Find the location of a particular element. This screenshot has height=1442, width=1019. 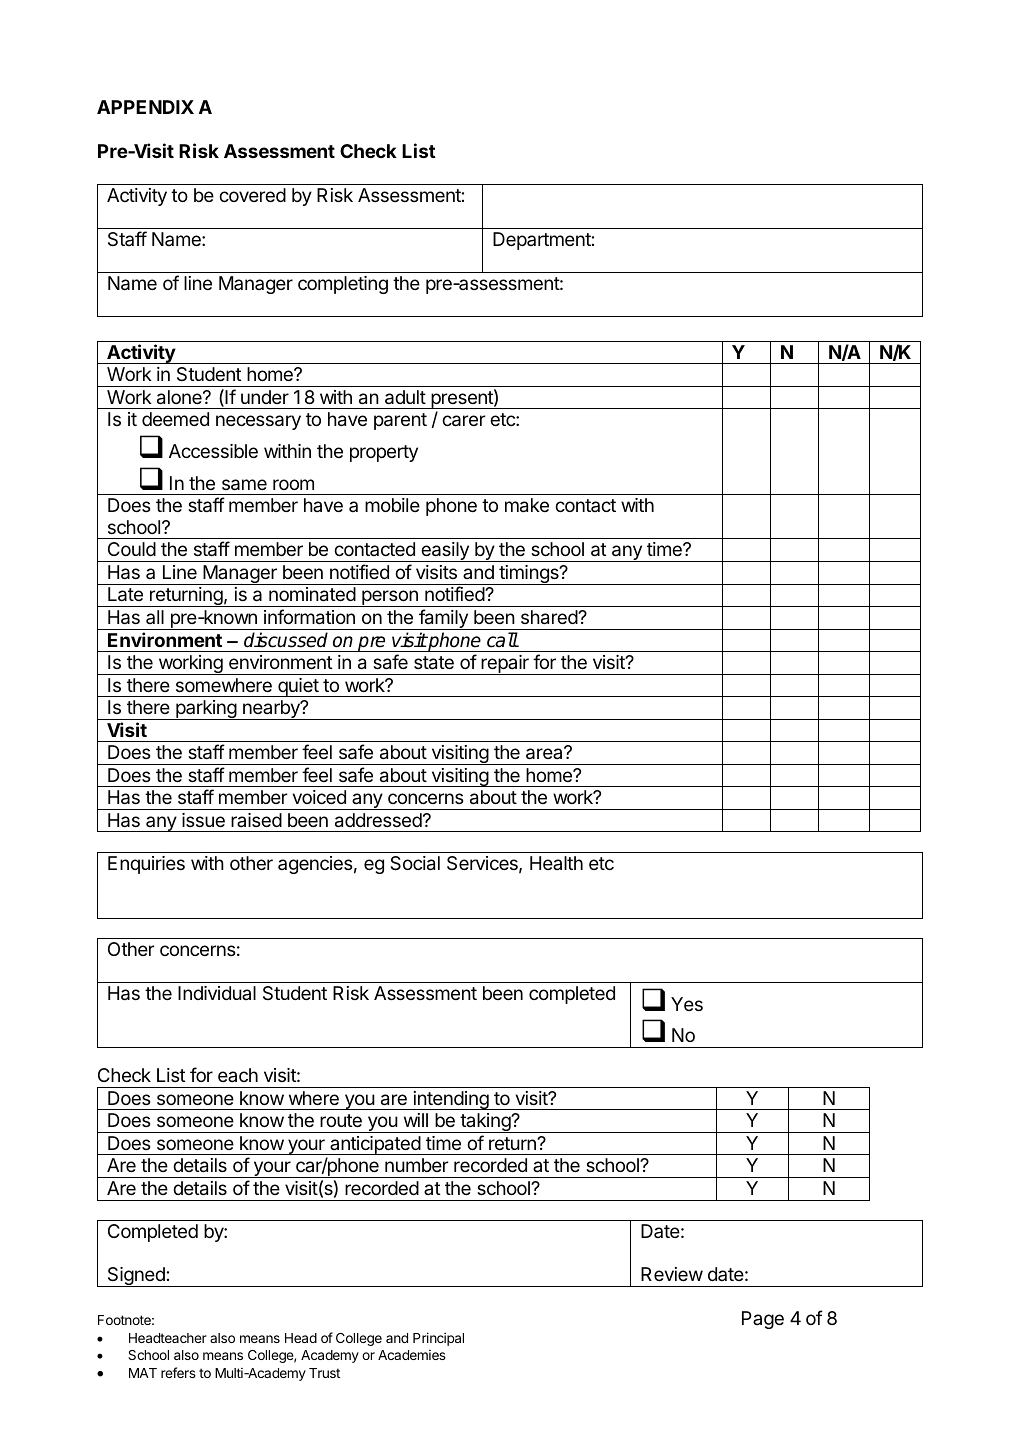

carer is located at coordinates (463, 421).
